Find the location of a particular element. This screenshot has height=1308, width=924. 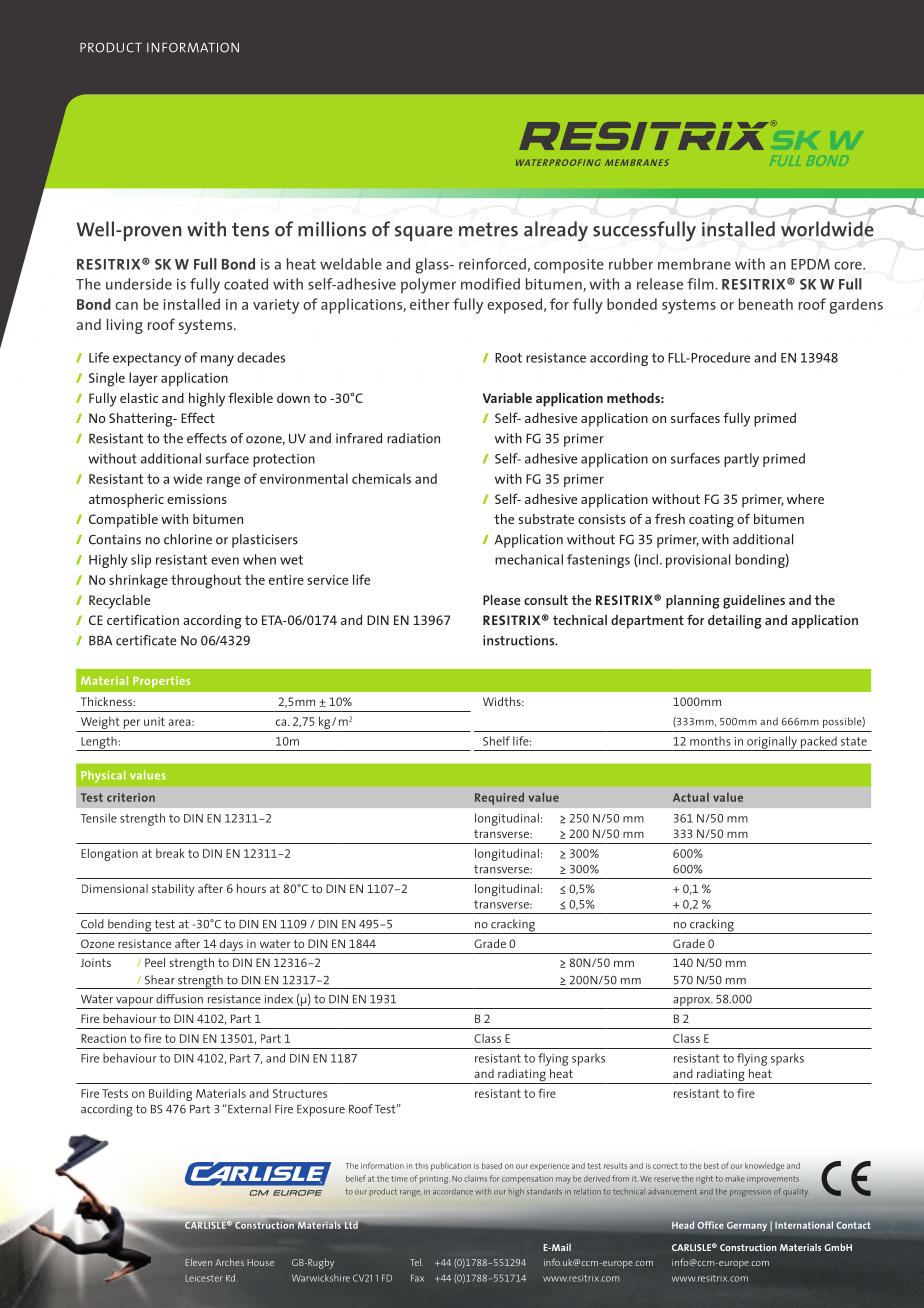

Leicester is located at coordinates (204, 1278).
